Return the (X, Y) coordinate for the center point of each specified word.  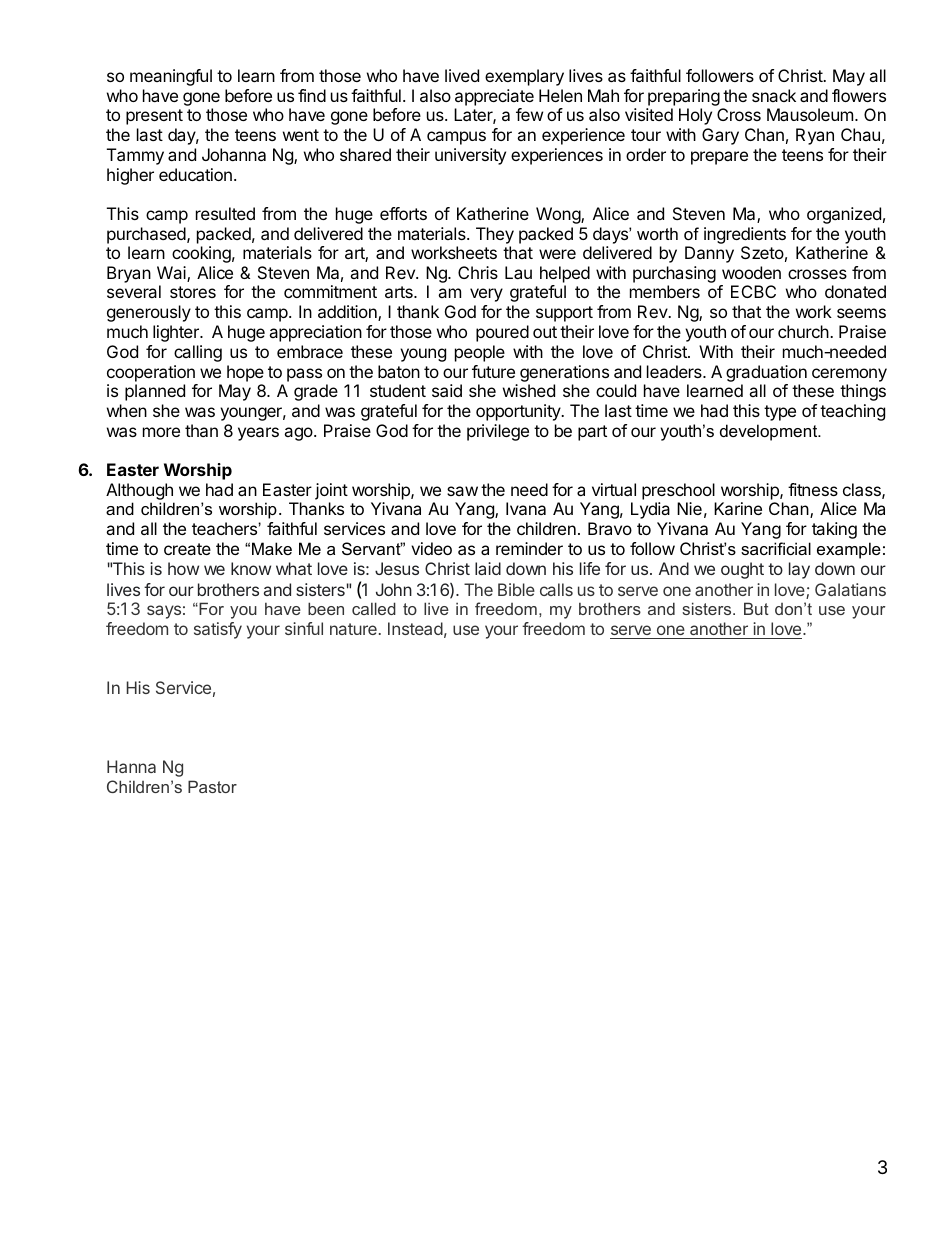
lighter (177, 333)
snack (774, 95)
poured (502, 333)
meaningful (171, 77)
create (187, 549)
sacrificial (776, 548)
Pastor (212, 786)
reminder (529, 548)
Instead (415, 628)
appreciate (494, 97)
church (804, 331)
